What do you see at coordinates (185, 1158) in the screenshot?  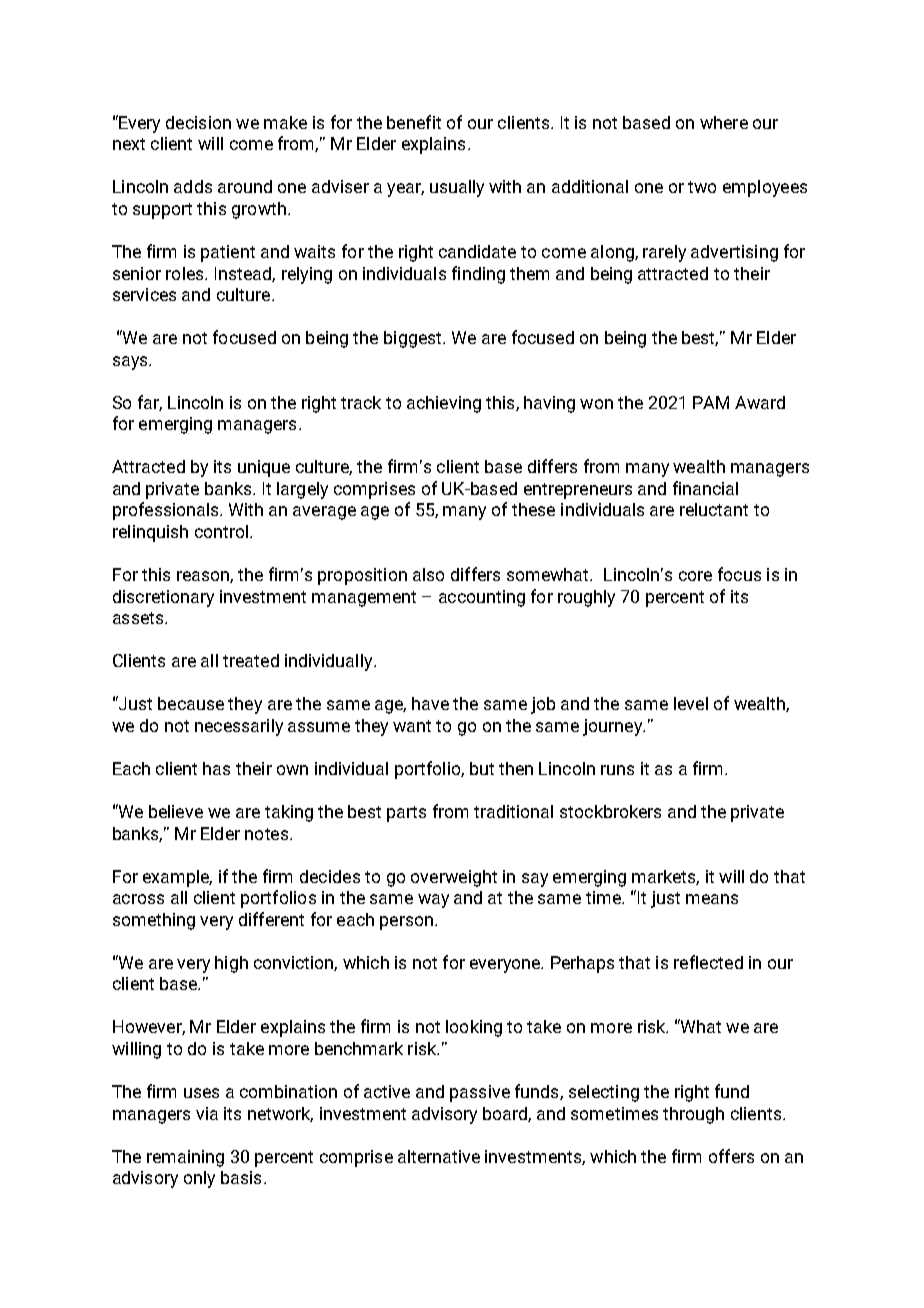 I see `remaining` at bounding box center [185, 1158].
